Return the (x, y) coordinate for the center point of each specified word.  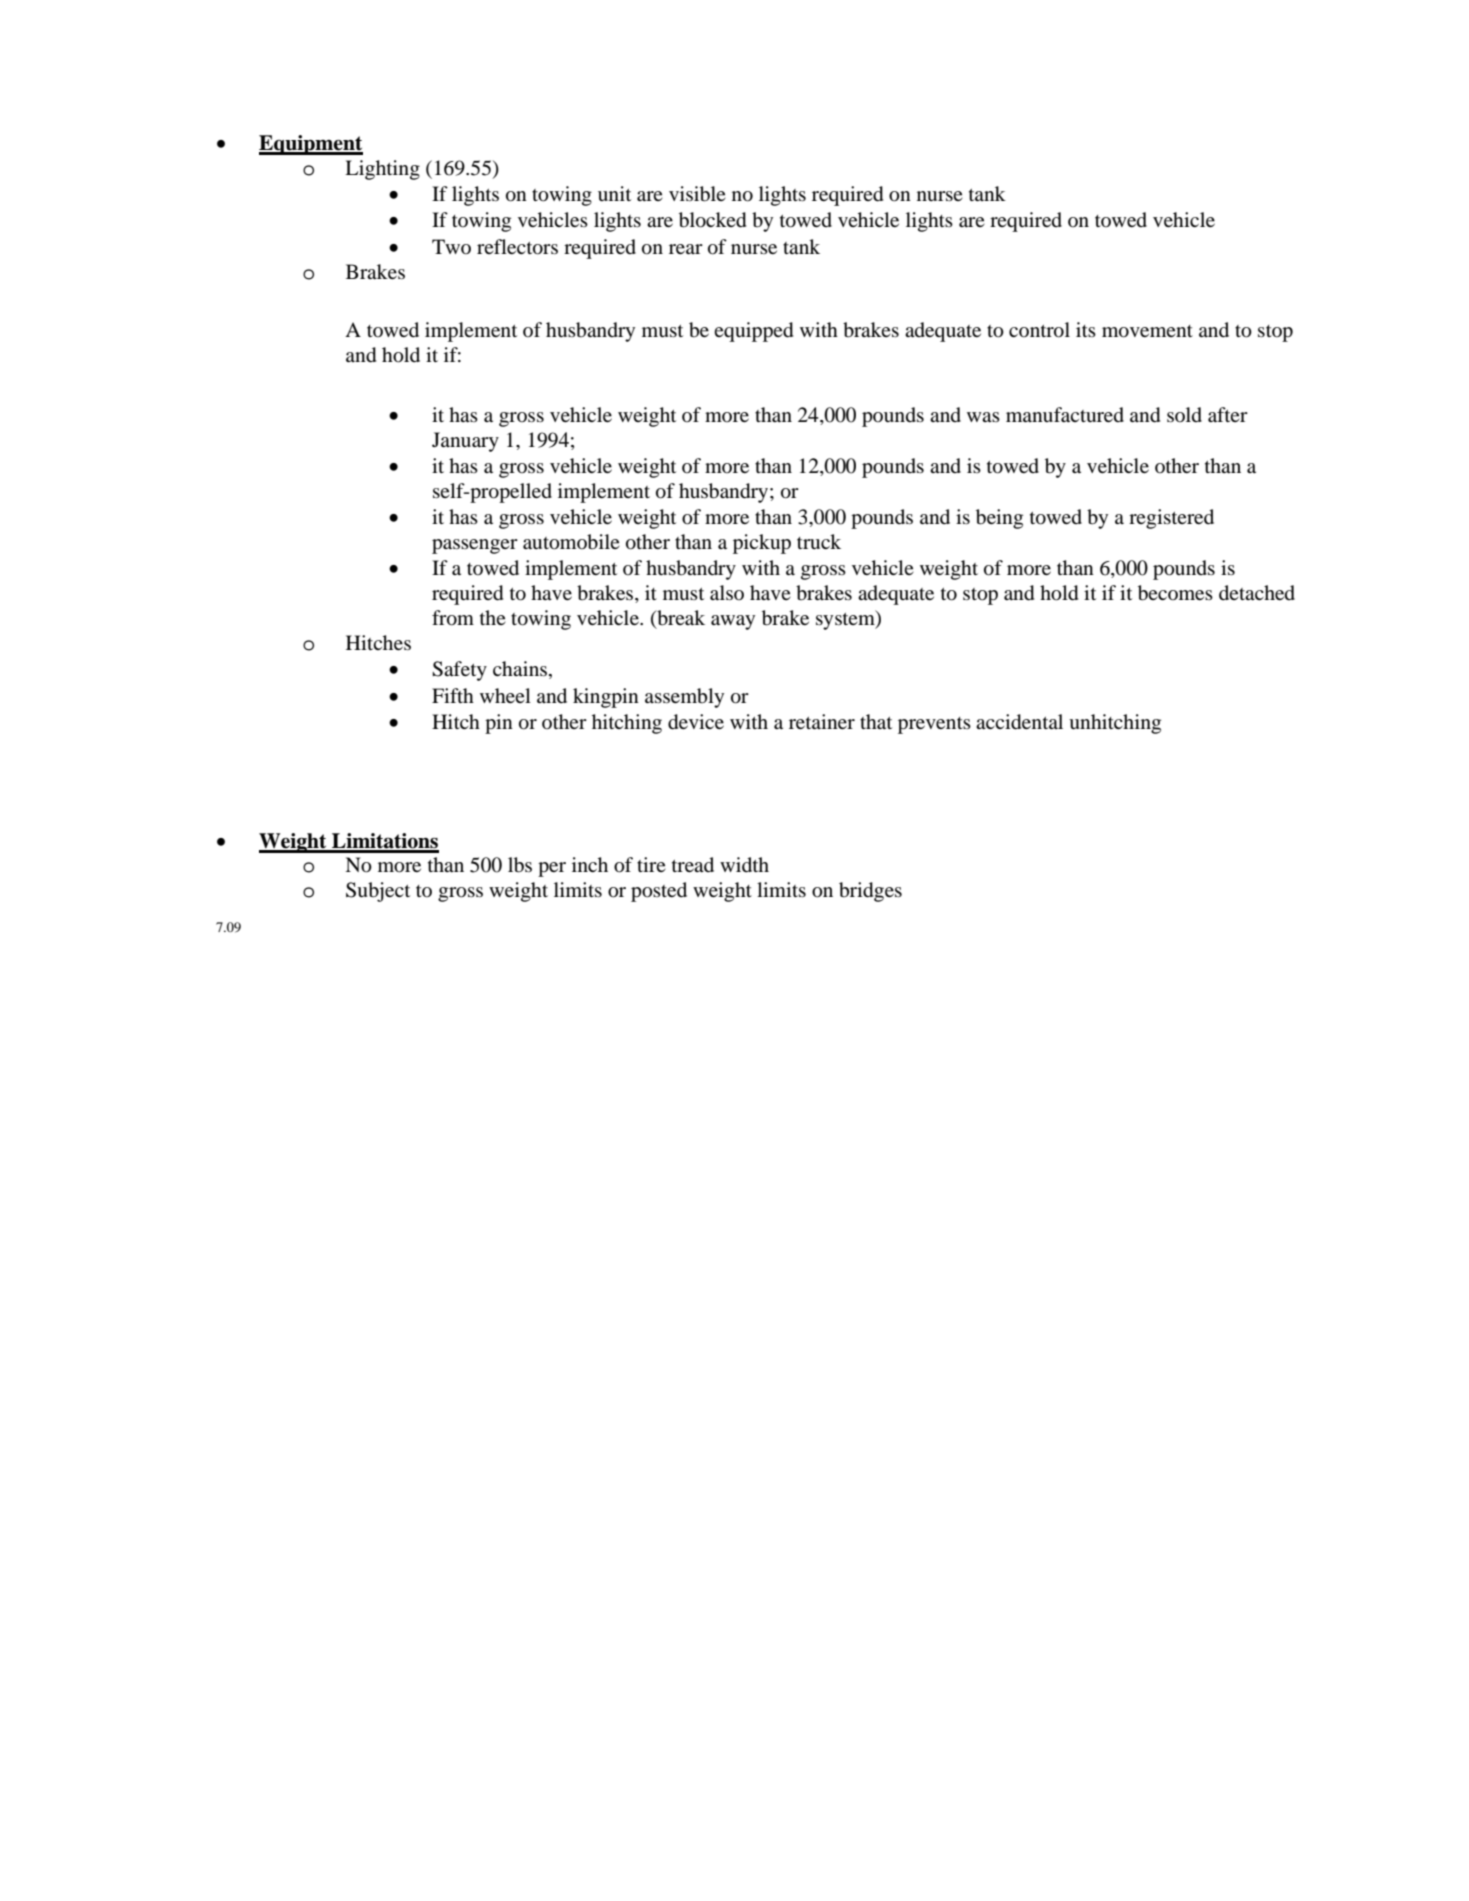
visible (697, 194)
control (1039, 330)
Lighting (382, 170)
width (744, 865)
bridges (870, 892)
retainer (822, 721)
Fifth (453, 695)
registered (1171, 519)
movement (1147, 331)
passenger (475, 546)
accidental (1019, 722)
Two (451, 246)
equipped (753, 332)
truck (819, 541)
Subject (378, 892)
